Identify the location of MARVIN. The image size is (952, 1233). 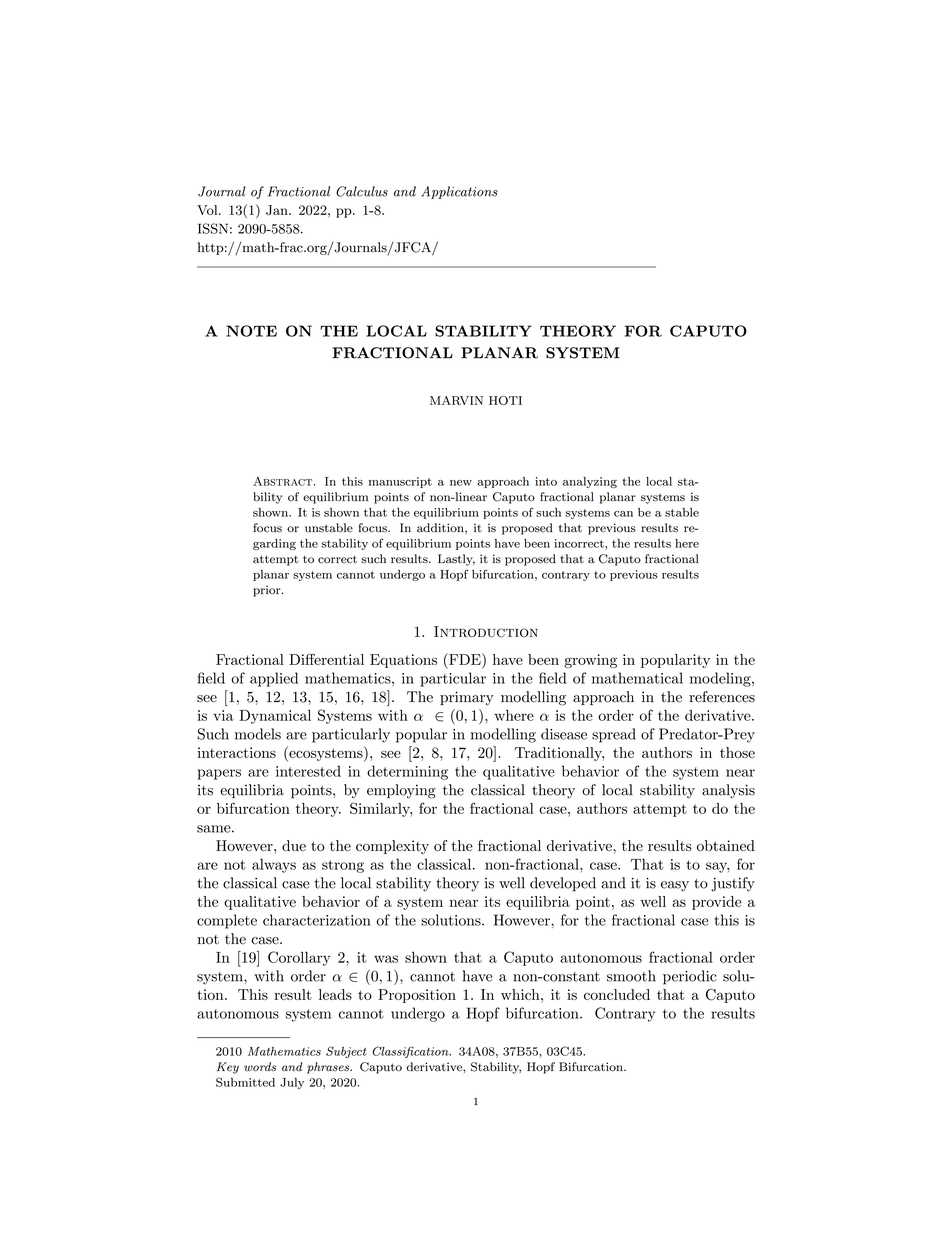
(456, 400).
